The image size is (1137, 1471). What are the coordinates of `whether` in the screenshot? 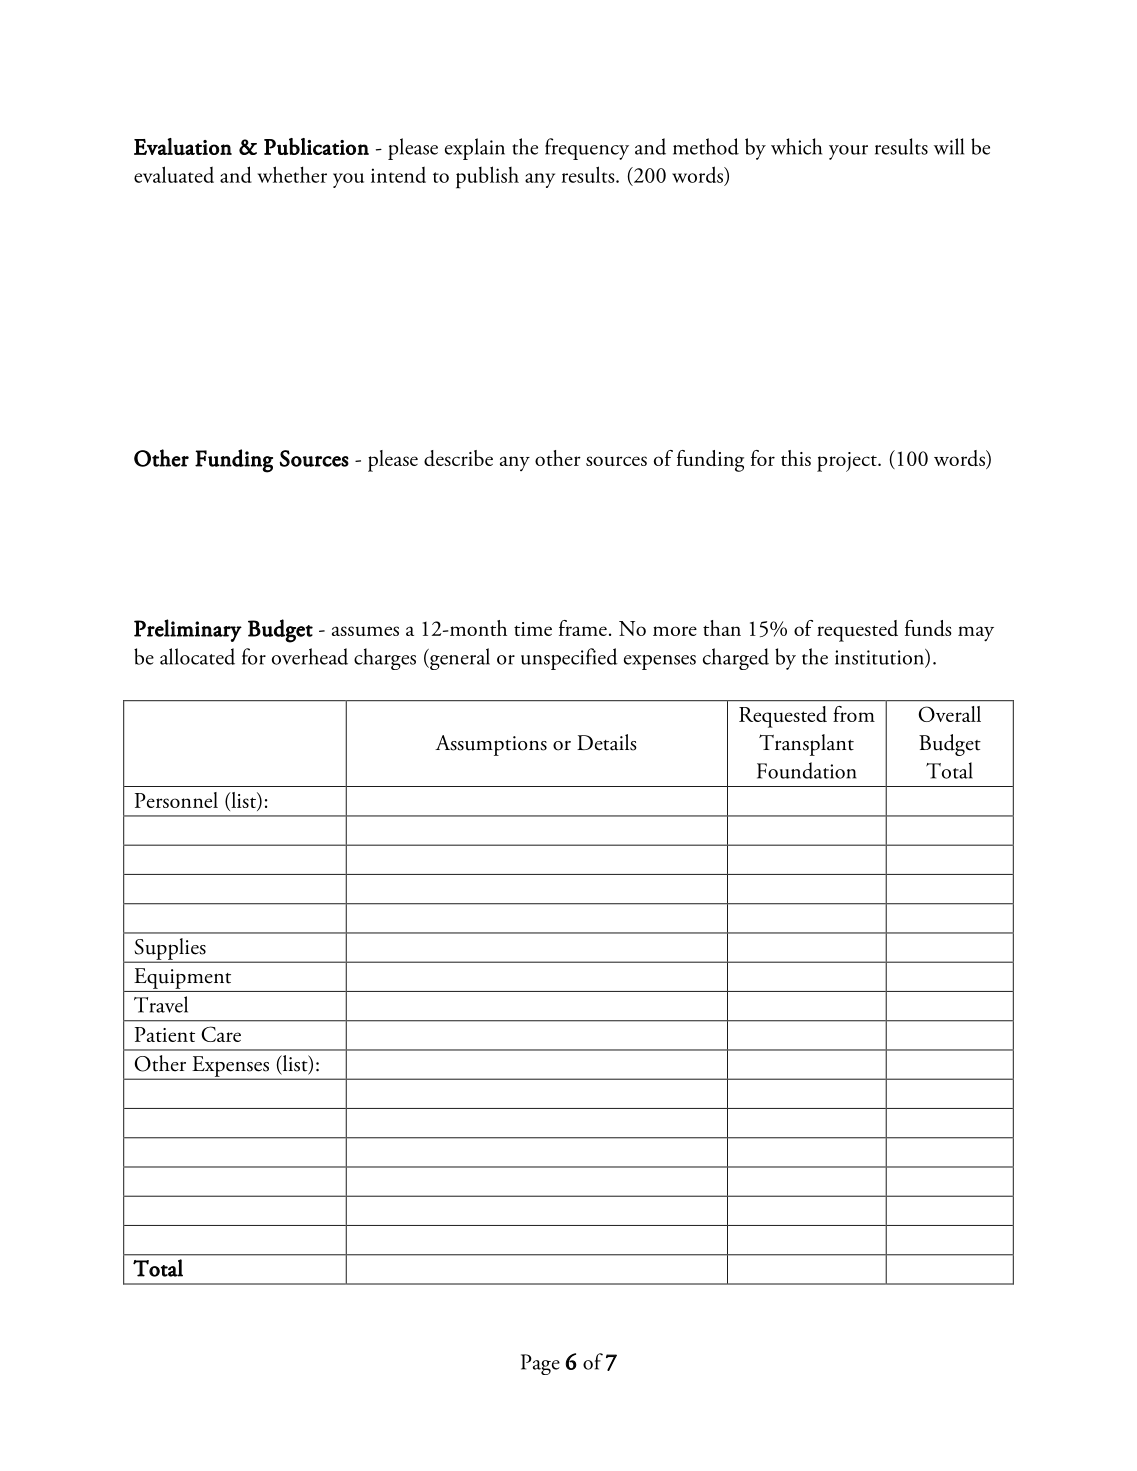 It's located at (292, 174).
